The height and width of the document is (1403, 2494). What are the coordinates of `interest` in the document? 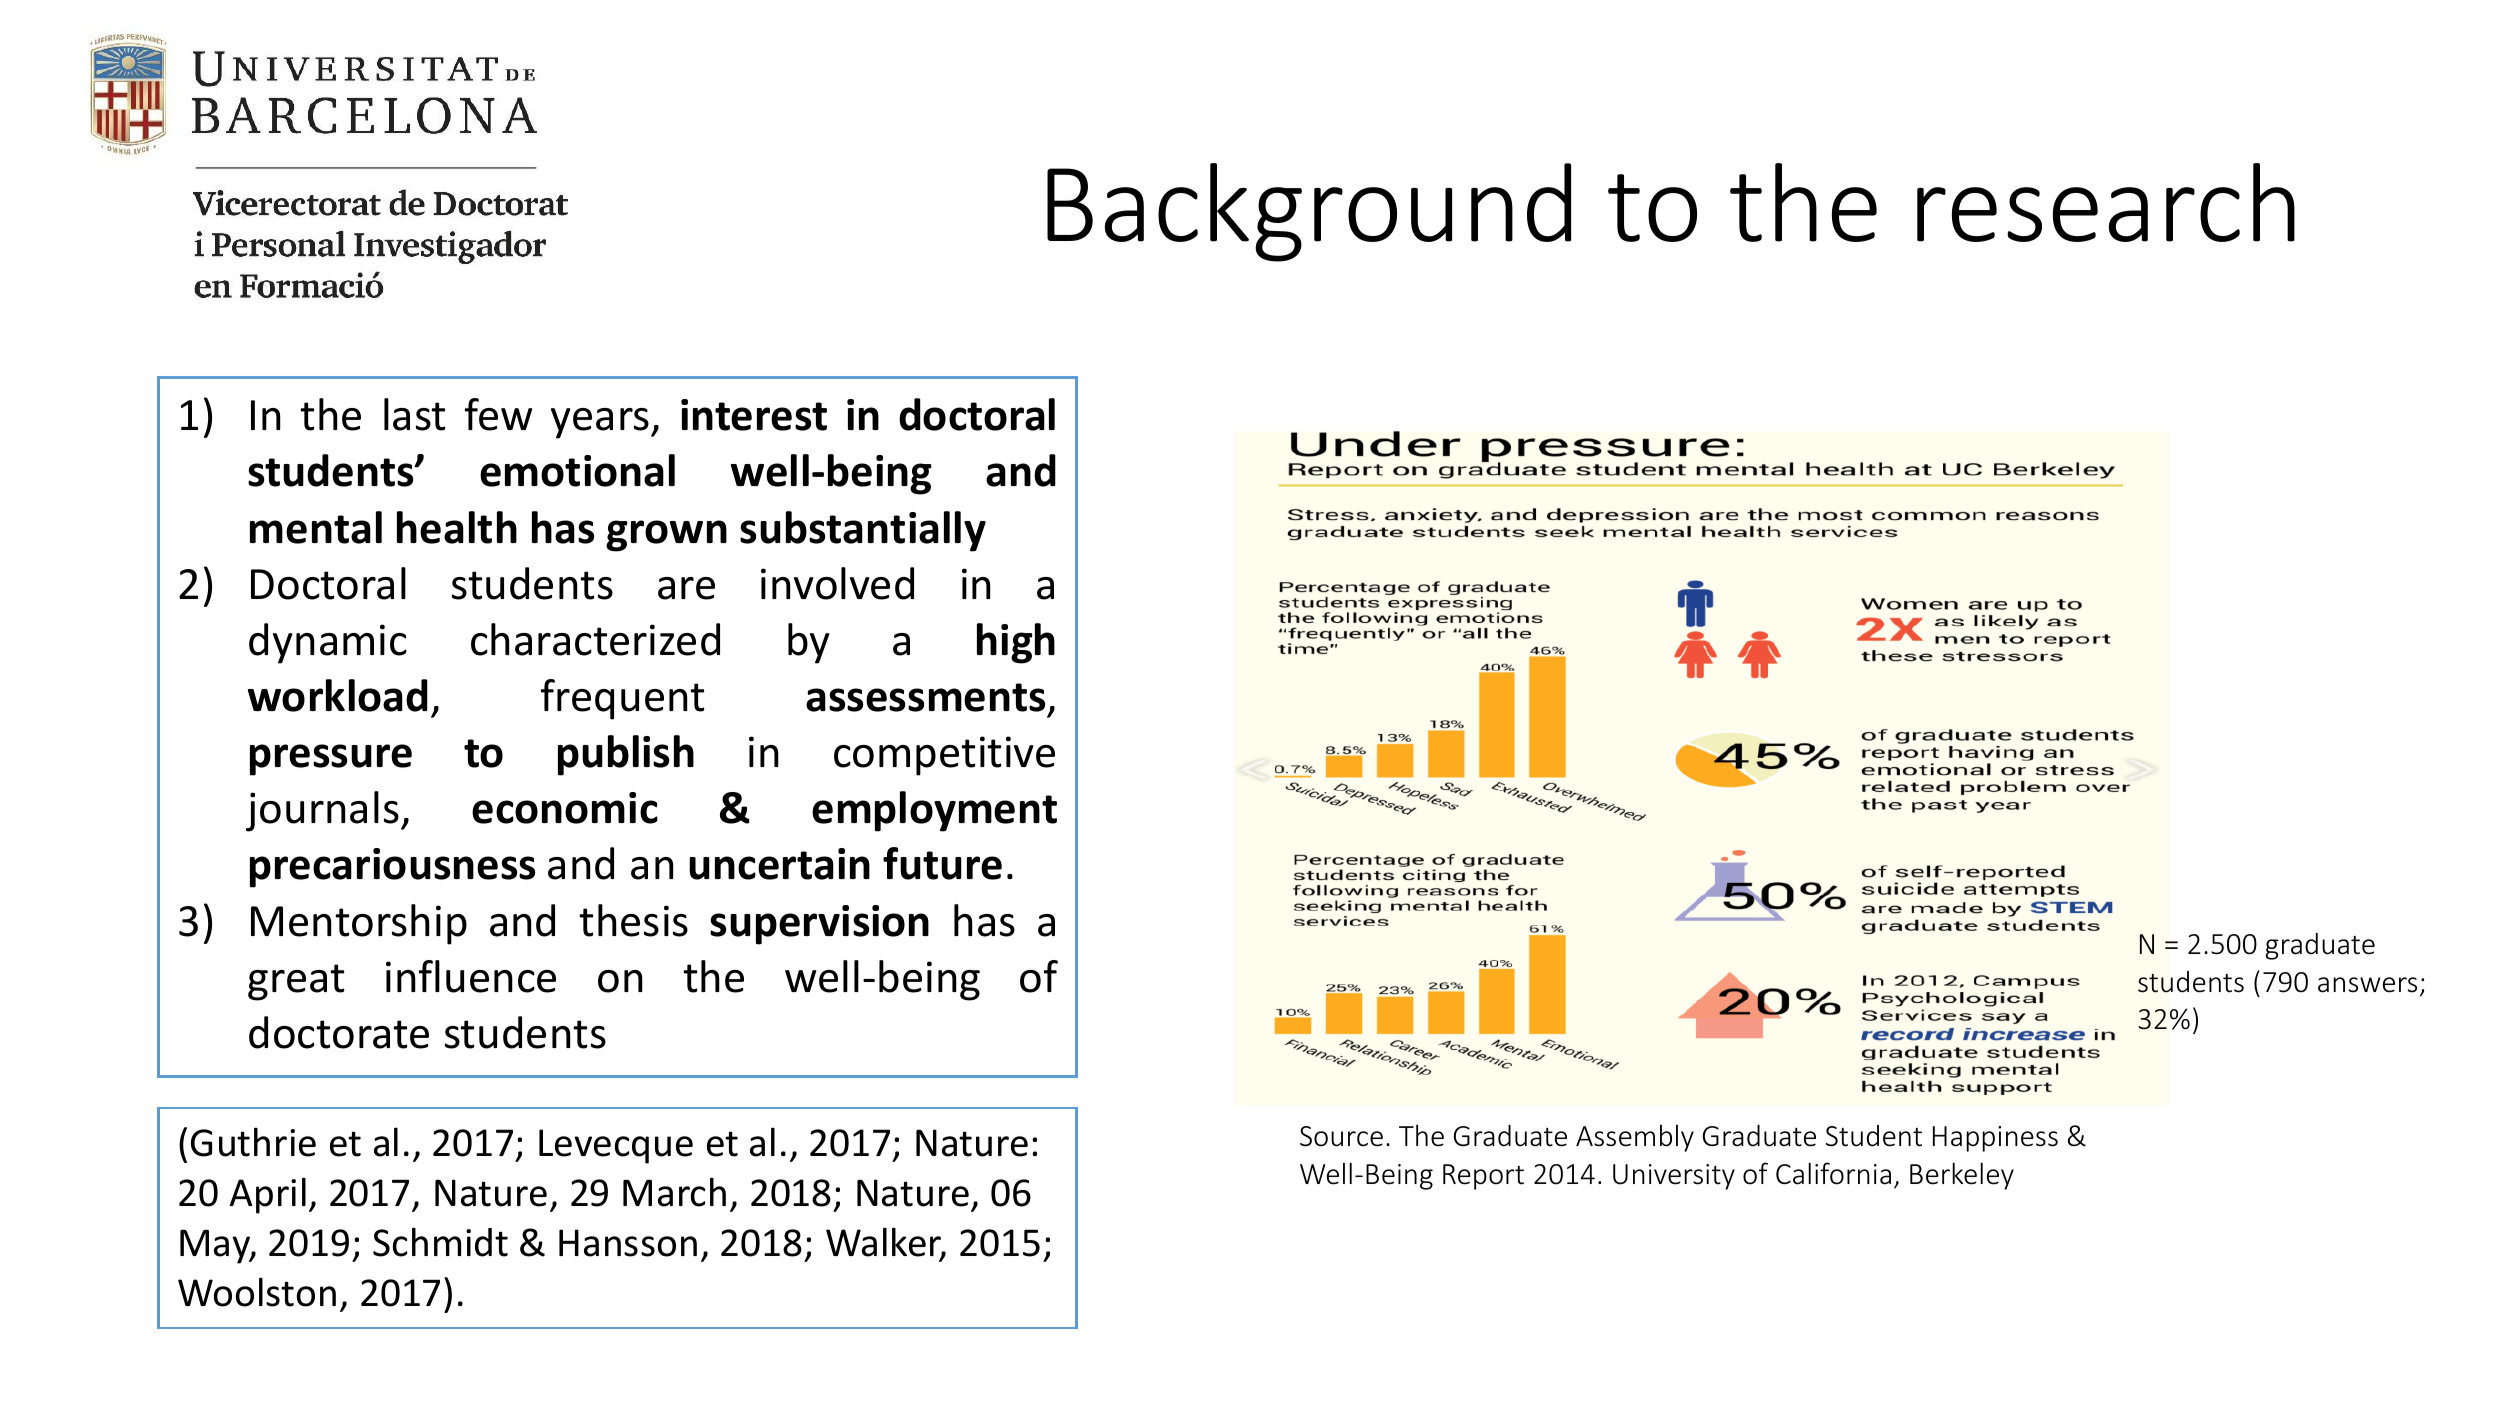 It's located at (754, 415).
